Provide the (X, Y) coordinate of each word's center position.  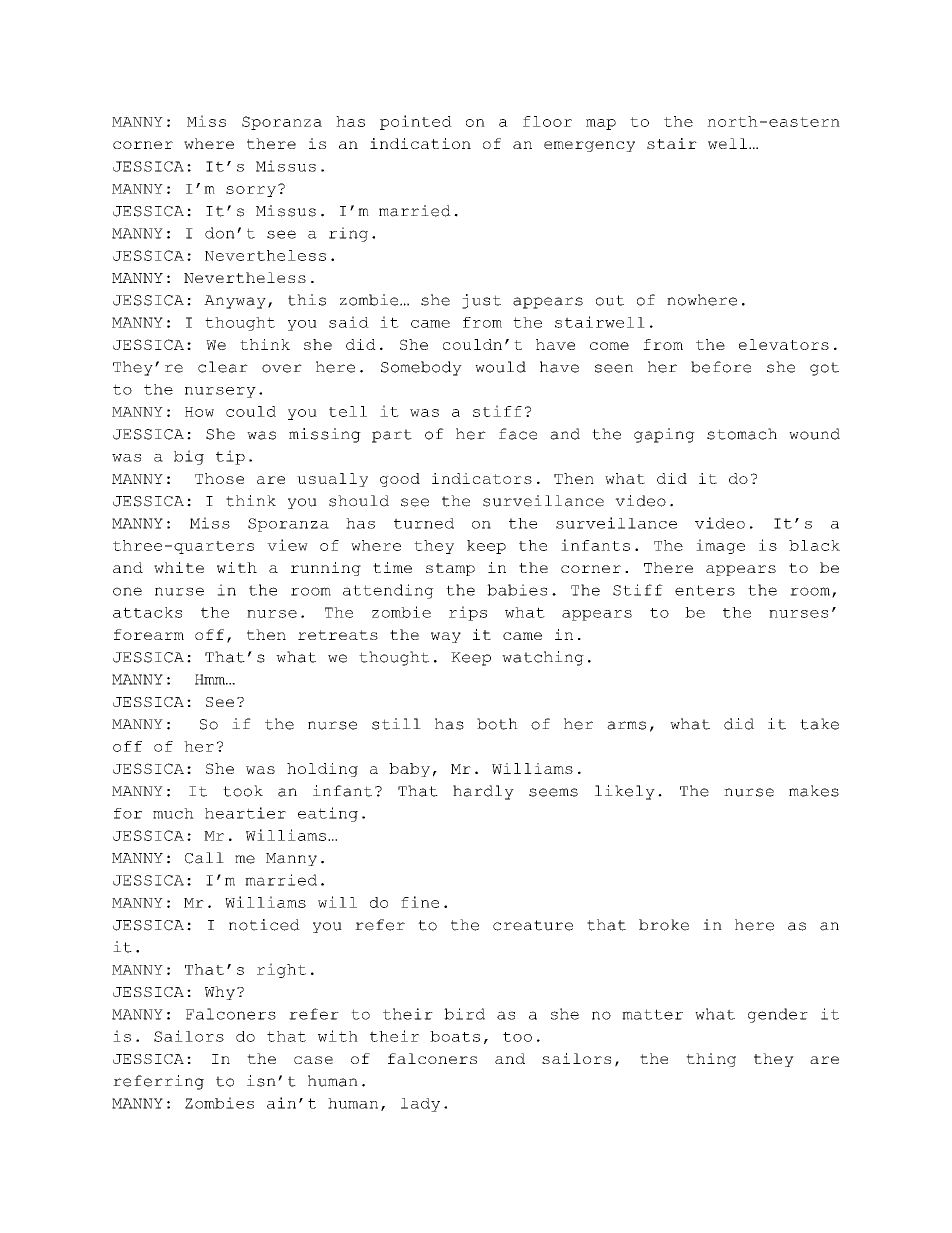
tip (230, 457)
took (243, 791)
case (313, 1060)
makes (814, 791)
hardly (483, 792)
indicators (482, 478)
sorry (251, 191)
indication (420, 143)
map (601, 124)
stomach (742, 434)
